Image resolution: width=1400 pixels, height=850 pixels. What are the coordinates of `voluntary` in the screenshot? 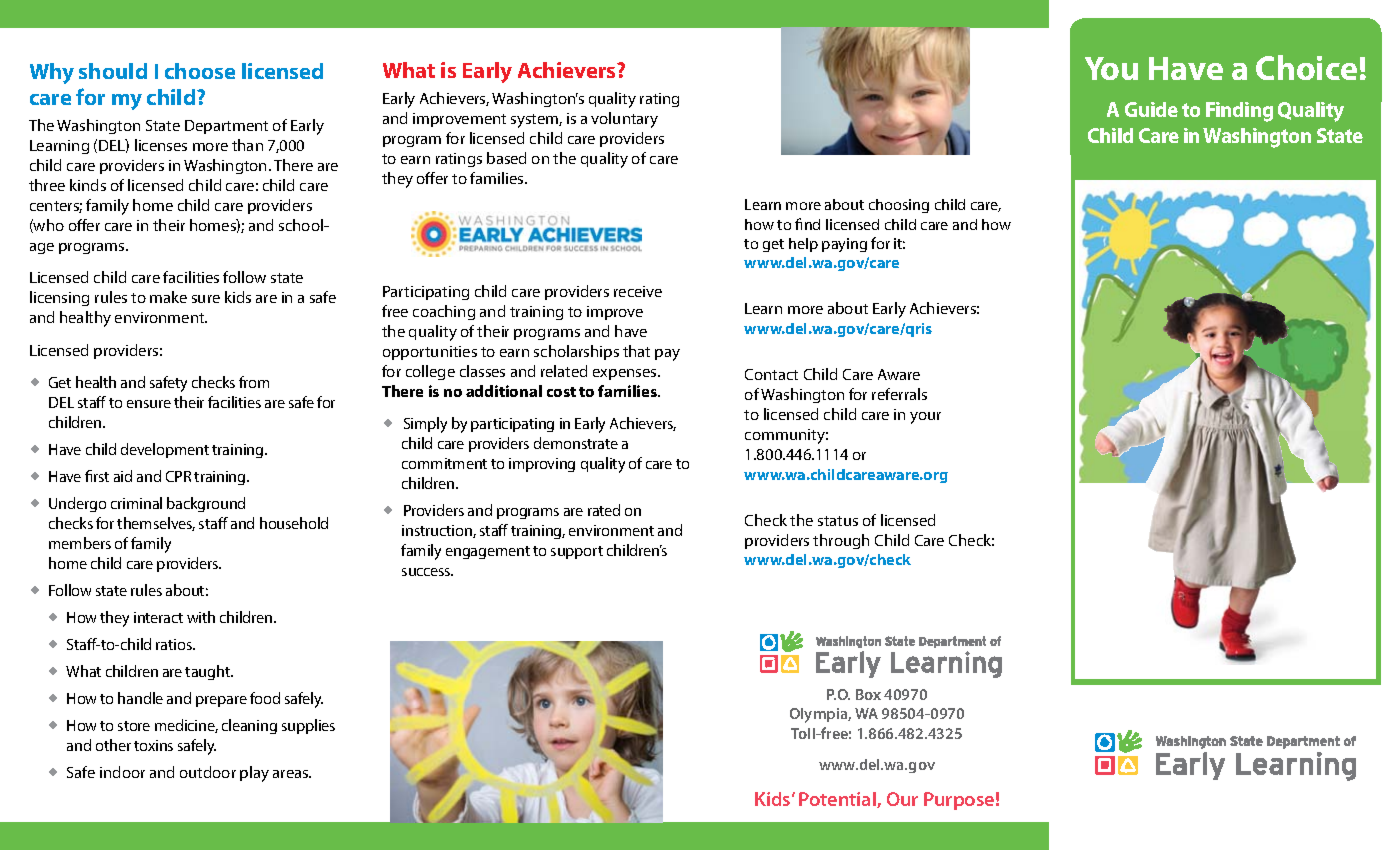 It's located at (624, 120).
